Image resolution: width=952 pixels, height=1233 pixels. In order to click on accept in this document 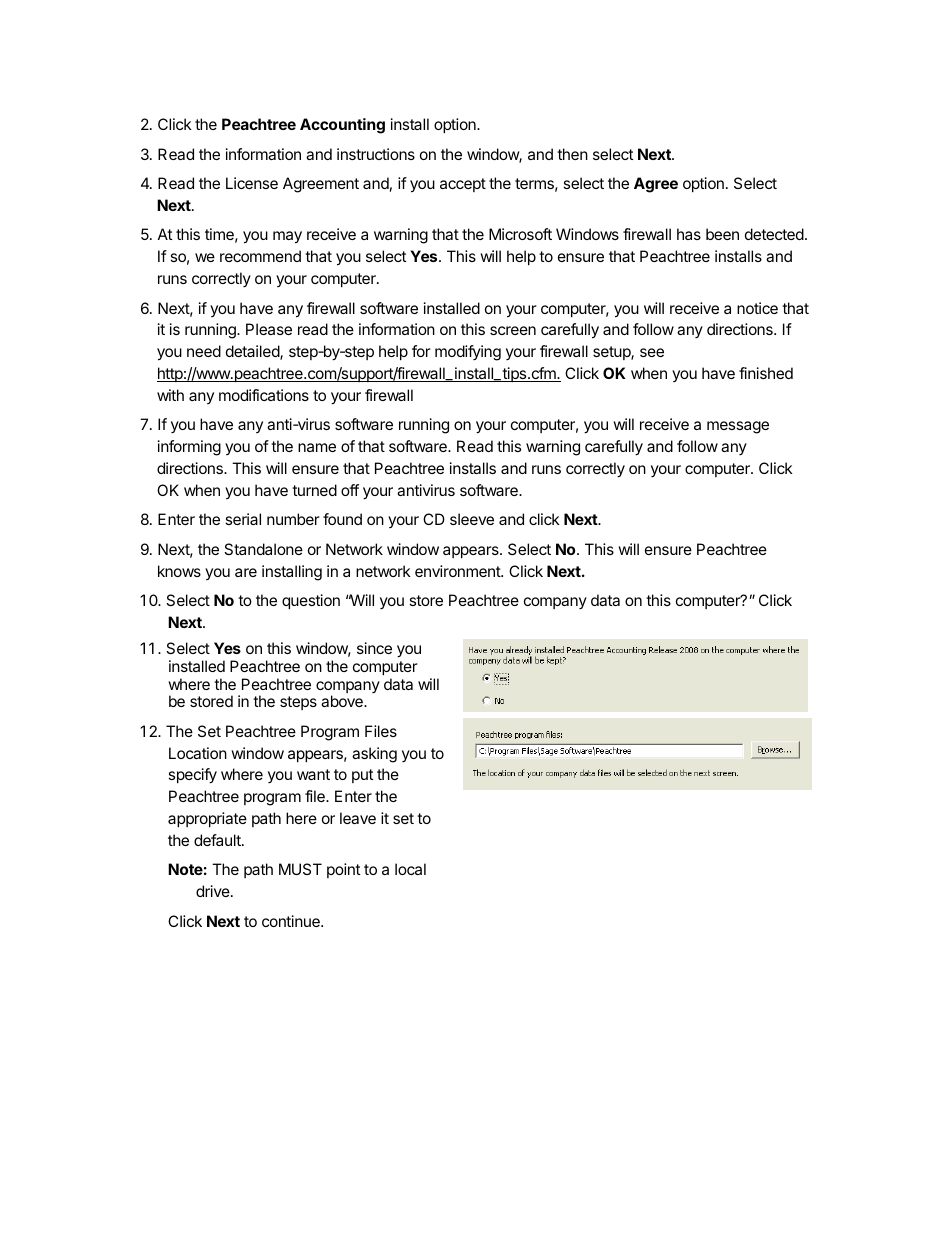, I will do `click(463, 185)`.
